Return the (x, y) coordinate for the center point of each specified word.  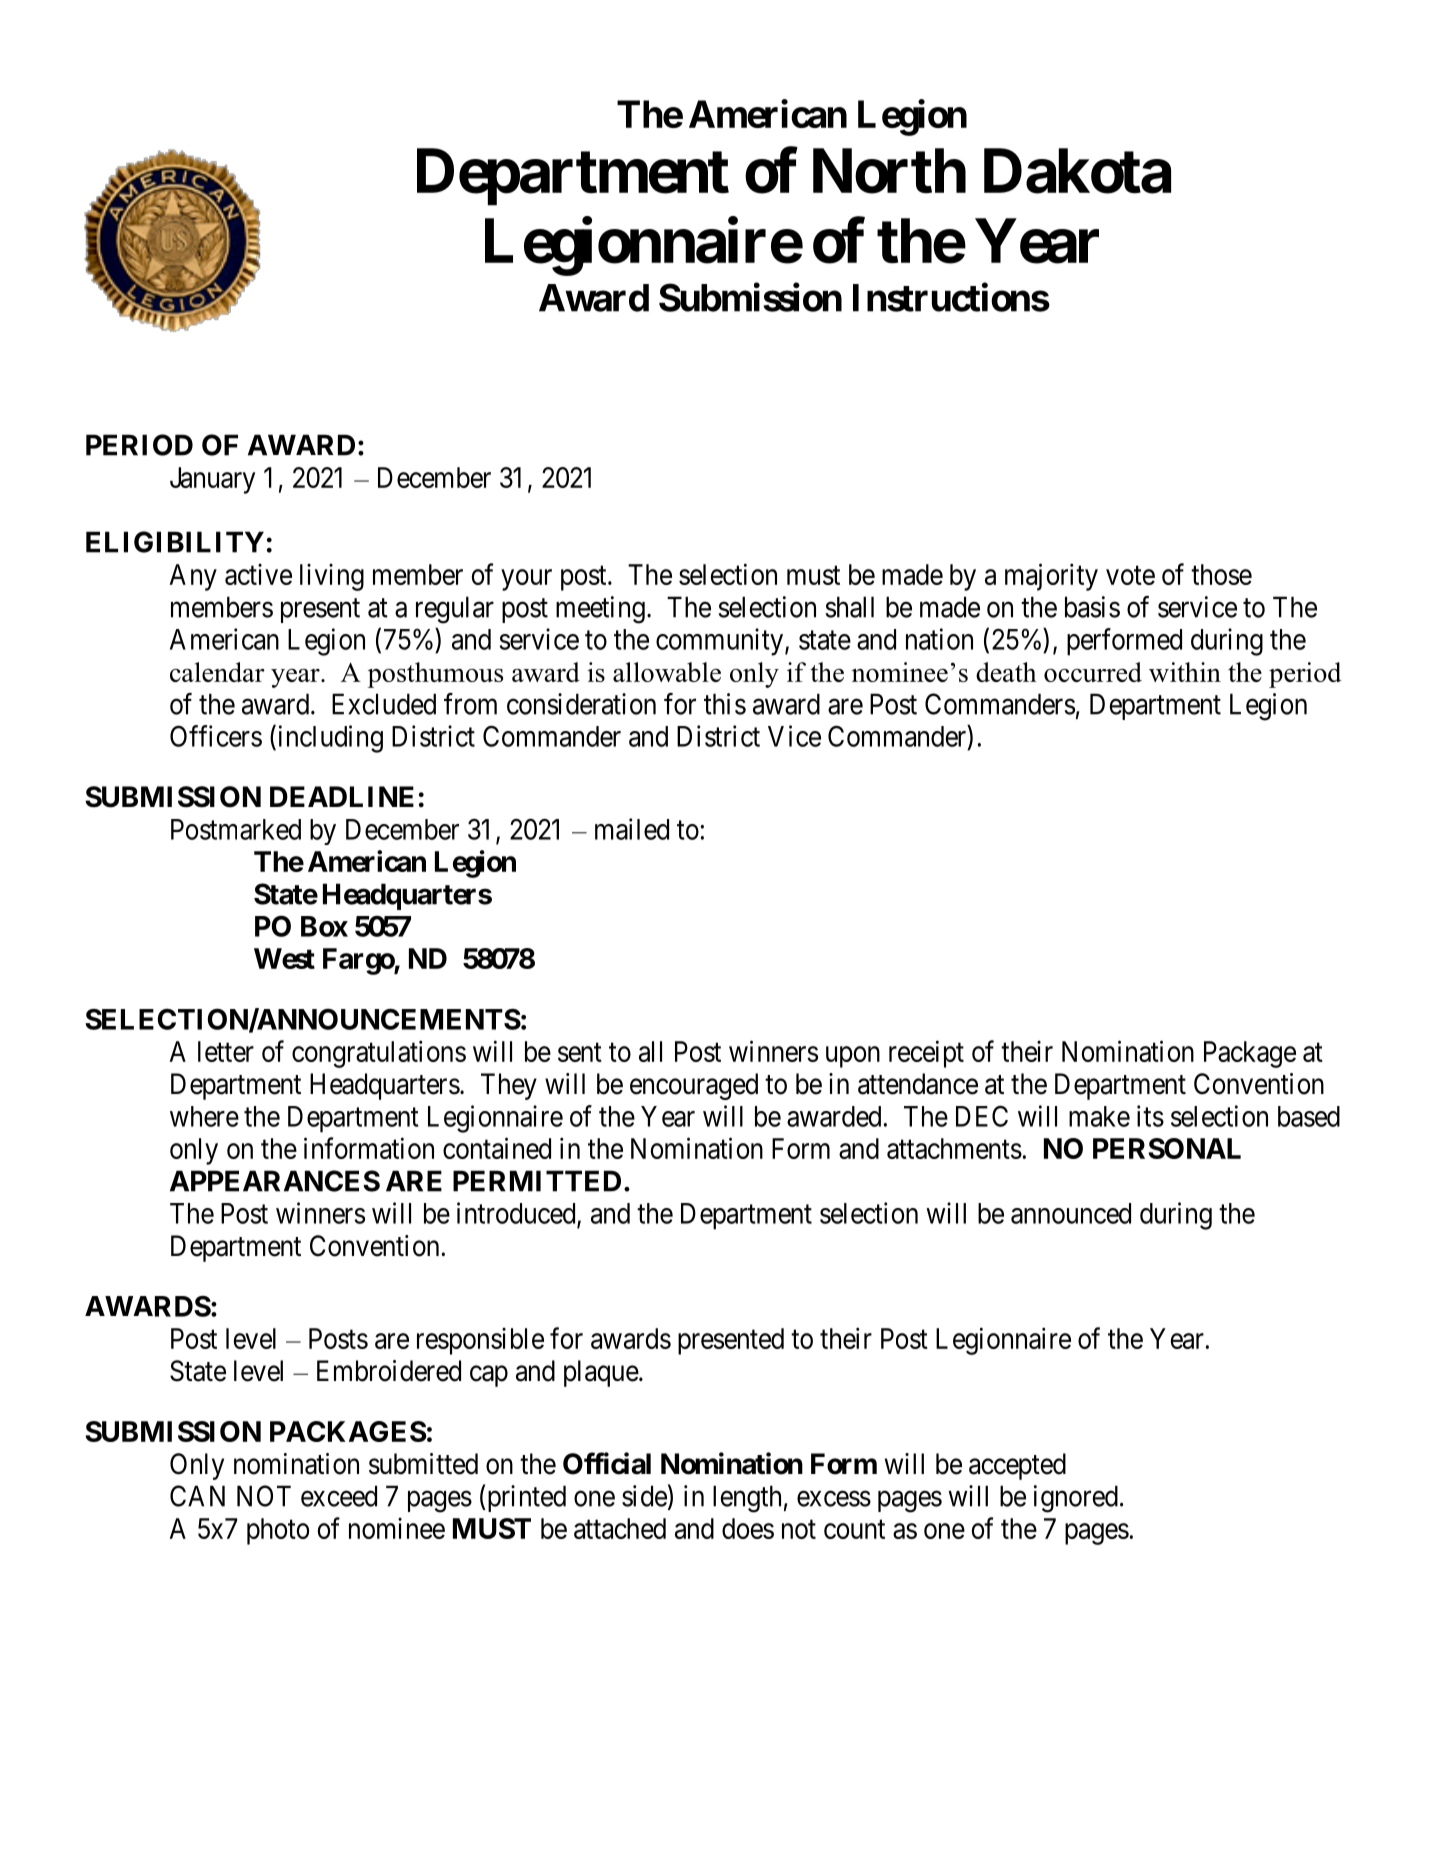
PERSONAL (1167, 1148)
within (1185, 672)
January (212, 480)
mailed (632, 829)
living (332, 577)
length (747, 1499)
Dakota (1077, 171)
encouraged (694, 1086)
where (204, 1116)
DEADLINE (342, 796)
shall (850, 607)
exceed (339, 1496)
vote (1130, 575)
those (1221, 574)
